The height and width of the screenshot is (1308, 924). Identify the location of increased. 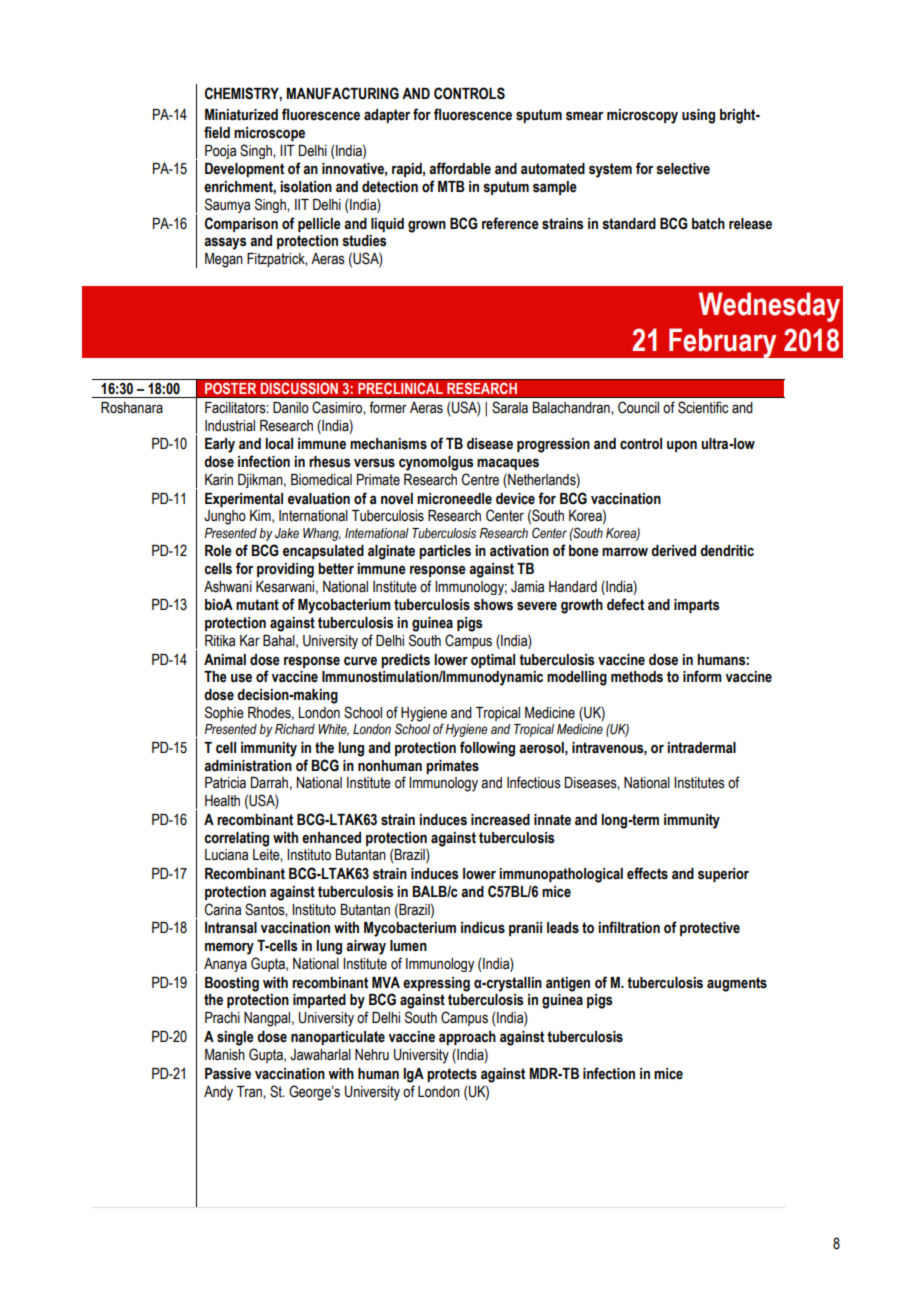
(500, 820).
